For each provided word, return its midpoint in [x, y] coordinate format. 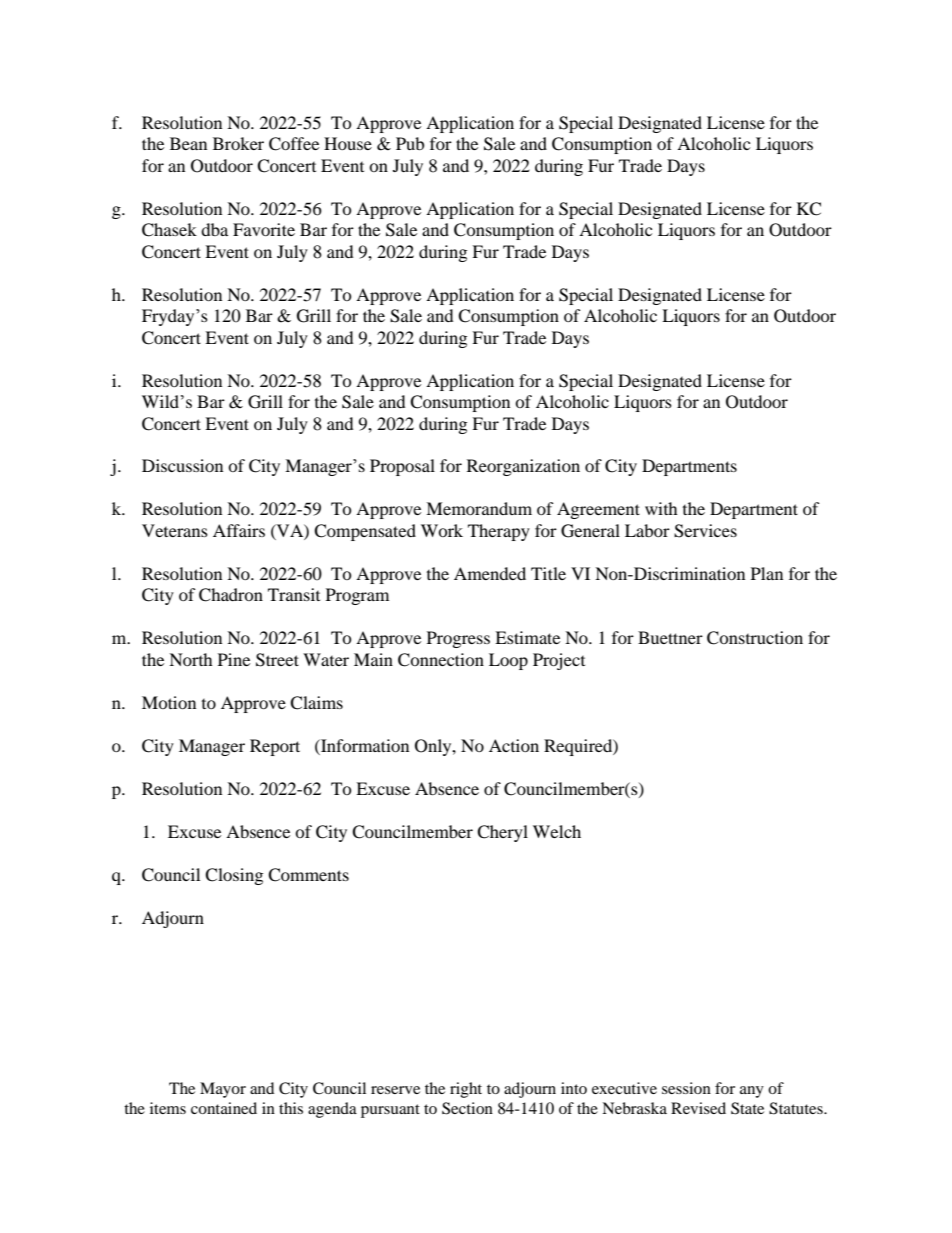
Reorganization [523, 467]
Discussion [182, 465]
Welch [557, 831]
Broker [238, 143]
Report [275, 747]
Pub [410, 143]
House [348, 143]
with [661, 508]
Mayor [223, 1090]
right [466, 1090]
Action [514, 745]
